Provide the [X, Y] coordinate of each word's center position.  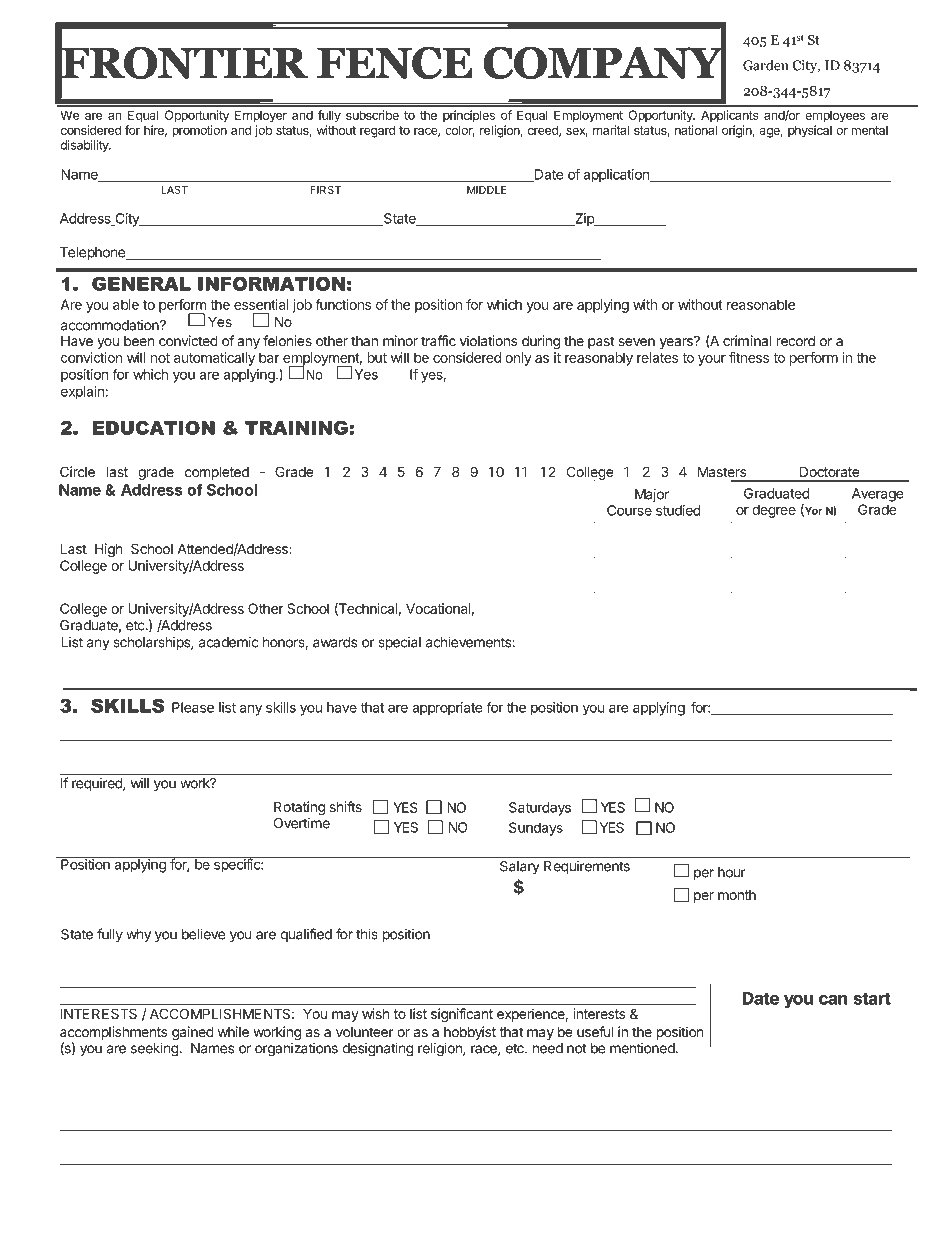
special [399, 643]
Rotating [299, 808]
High [108, 550]
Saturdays [540, 809]
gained [193, 1033]
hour [732, 872]
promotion [199, 131]
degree [774, 511]
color [459, 131]
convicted [188, 340]
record [796, 340]
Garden [765, 65]
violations [488, 340]
